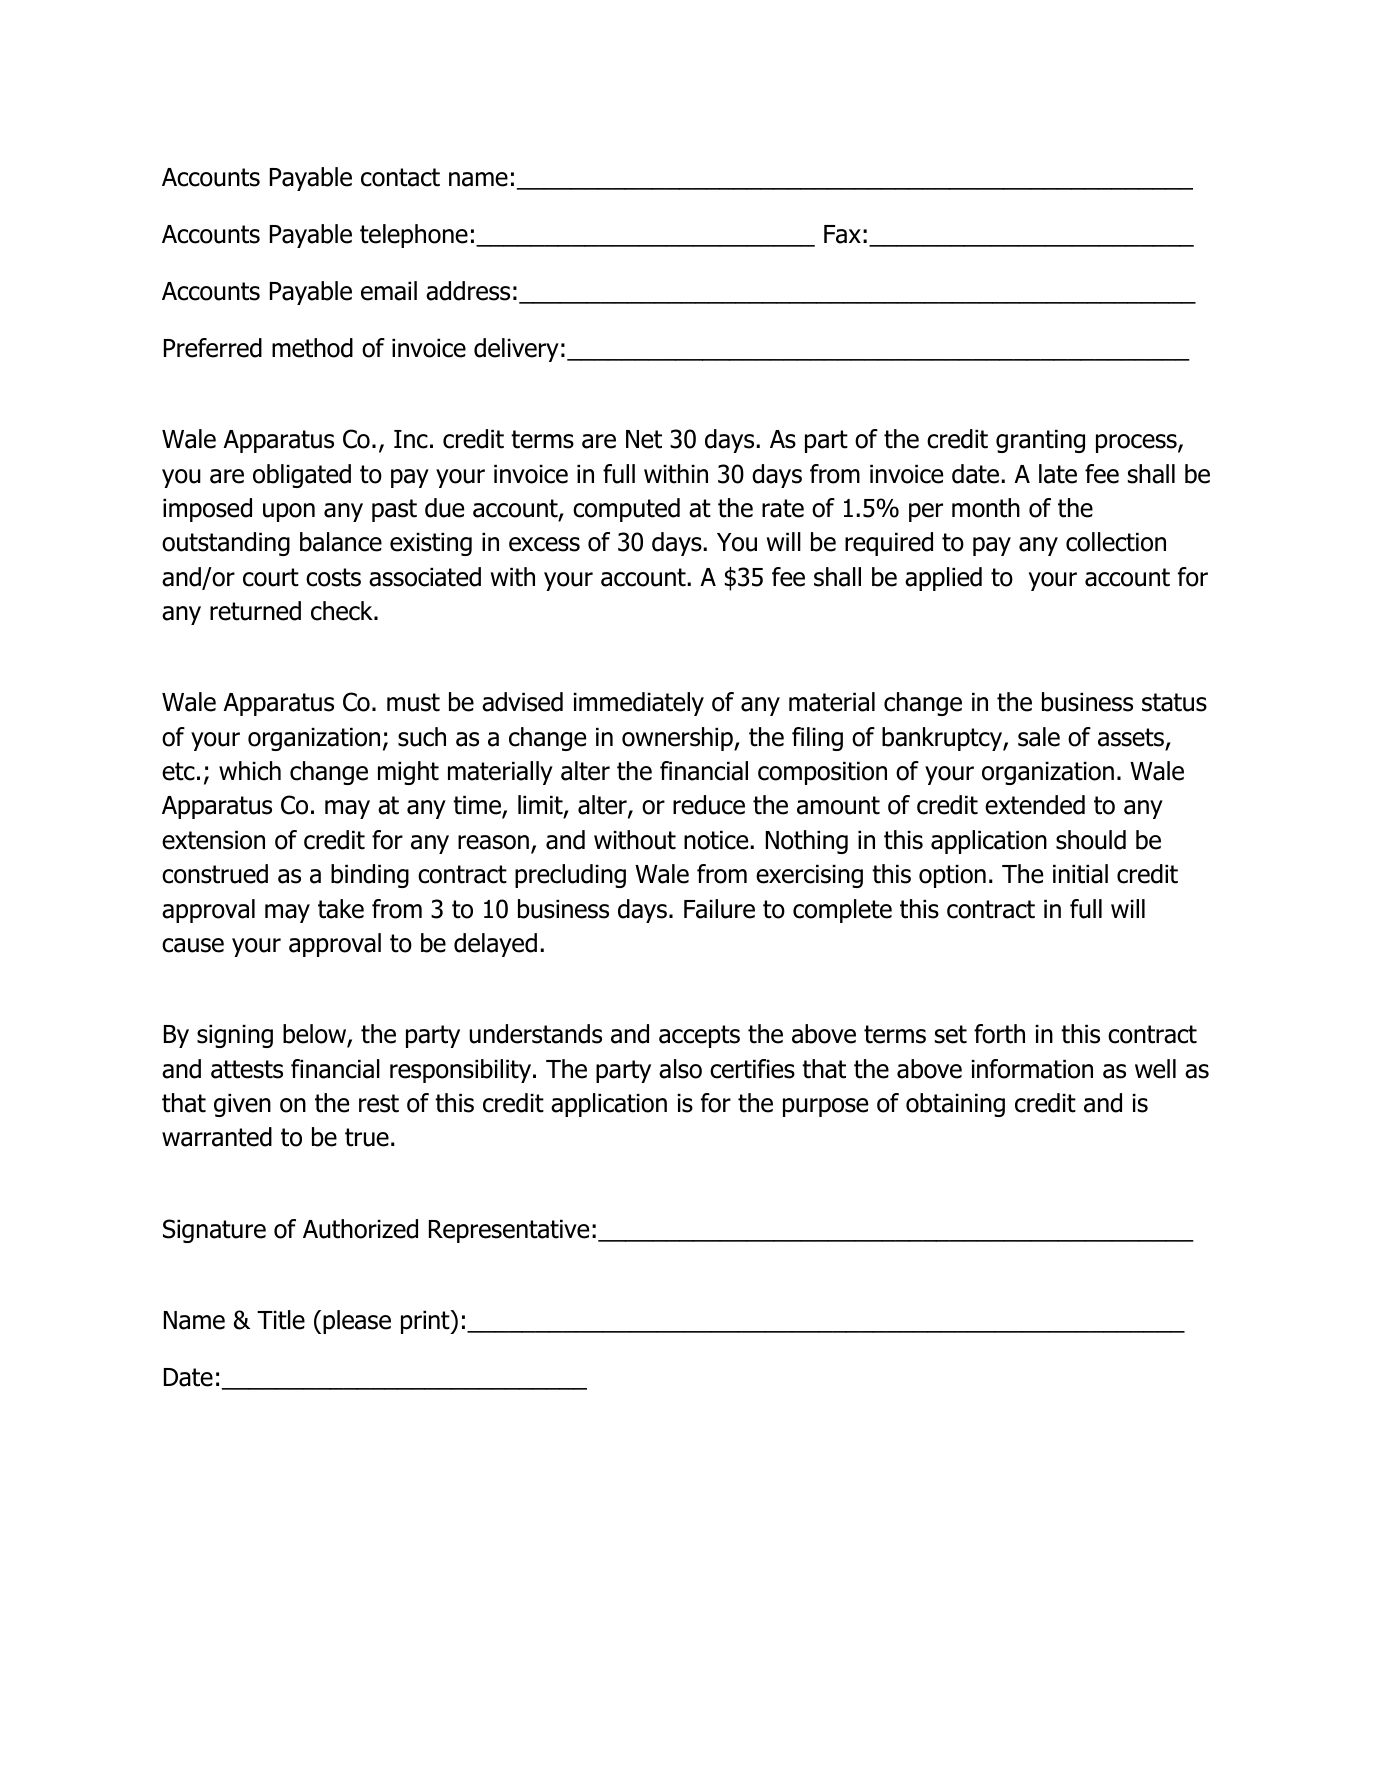 This image has width=1378, height=1783. Describe the element at coordinates (281, 1320) in the image. I see `Title` at that location.
